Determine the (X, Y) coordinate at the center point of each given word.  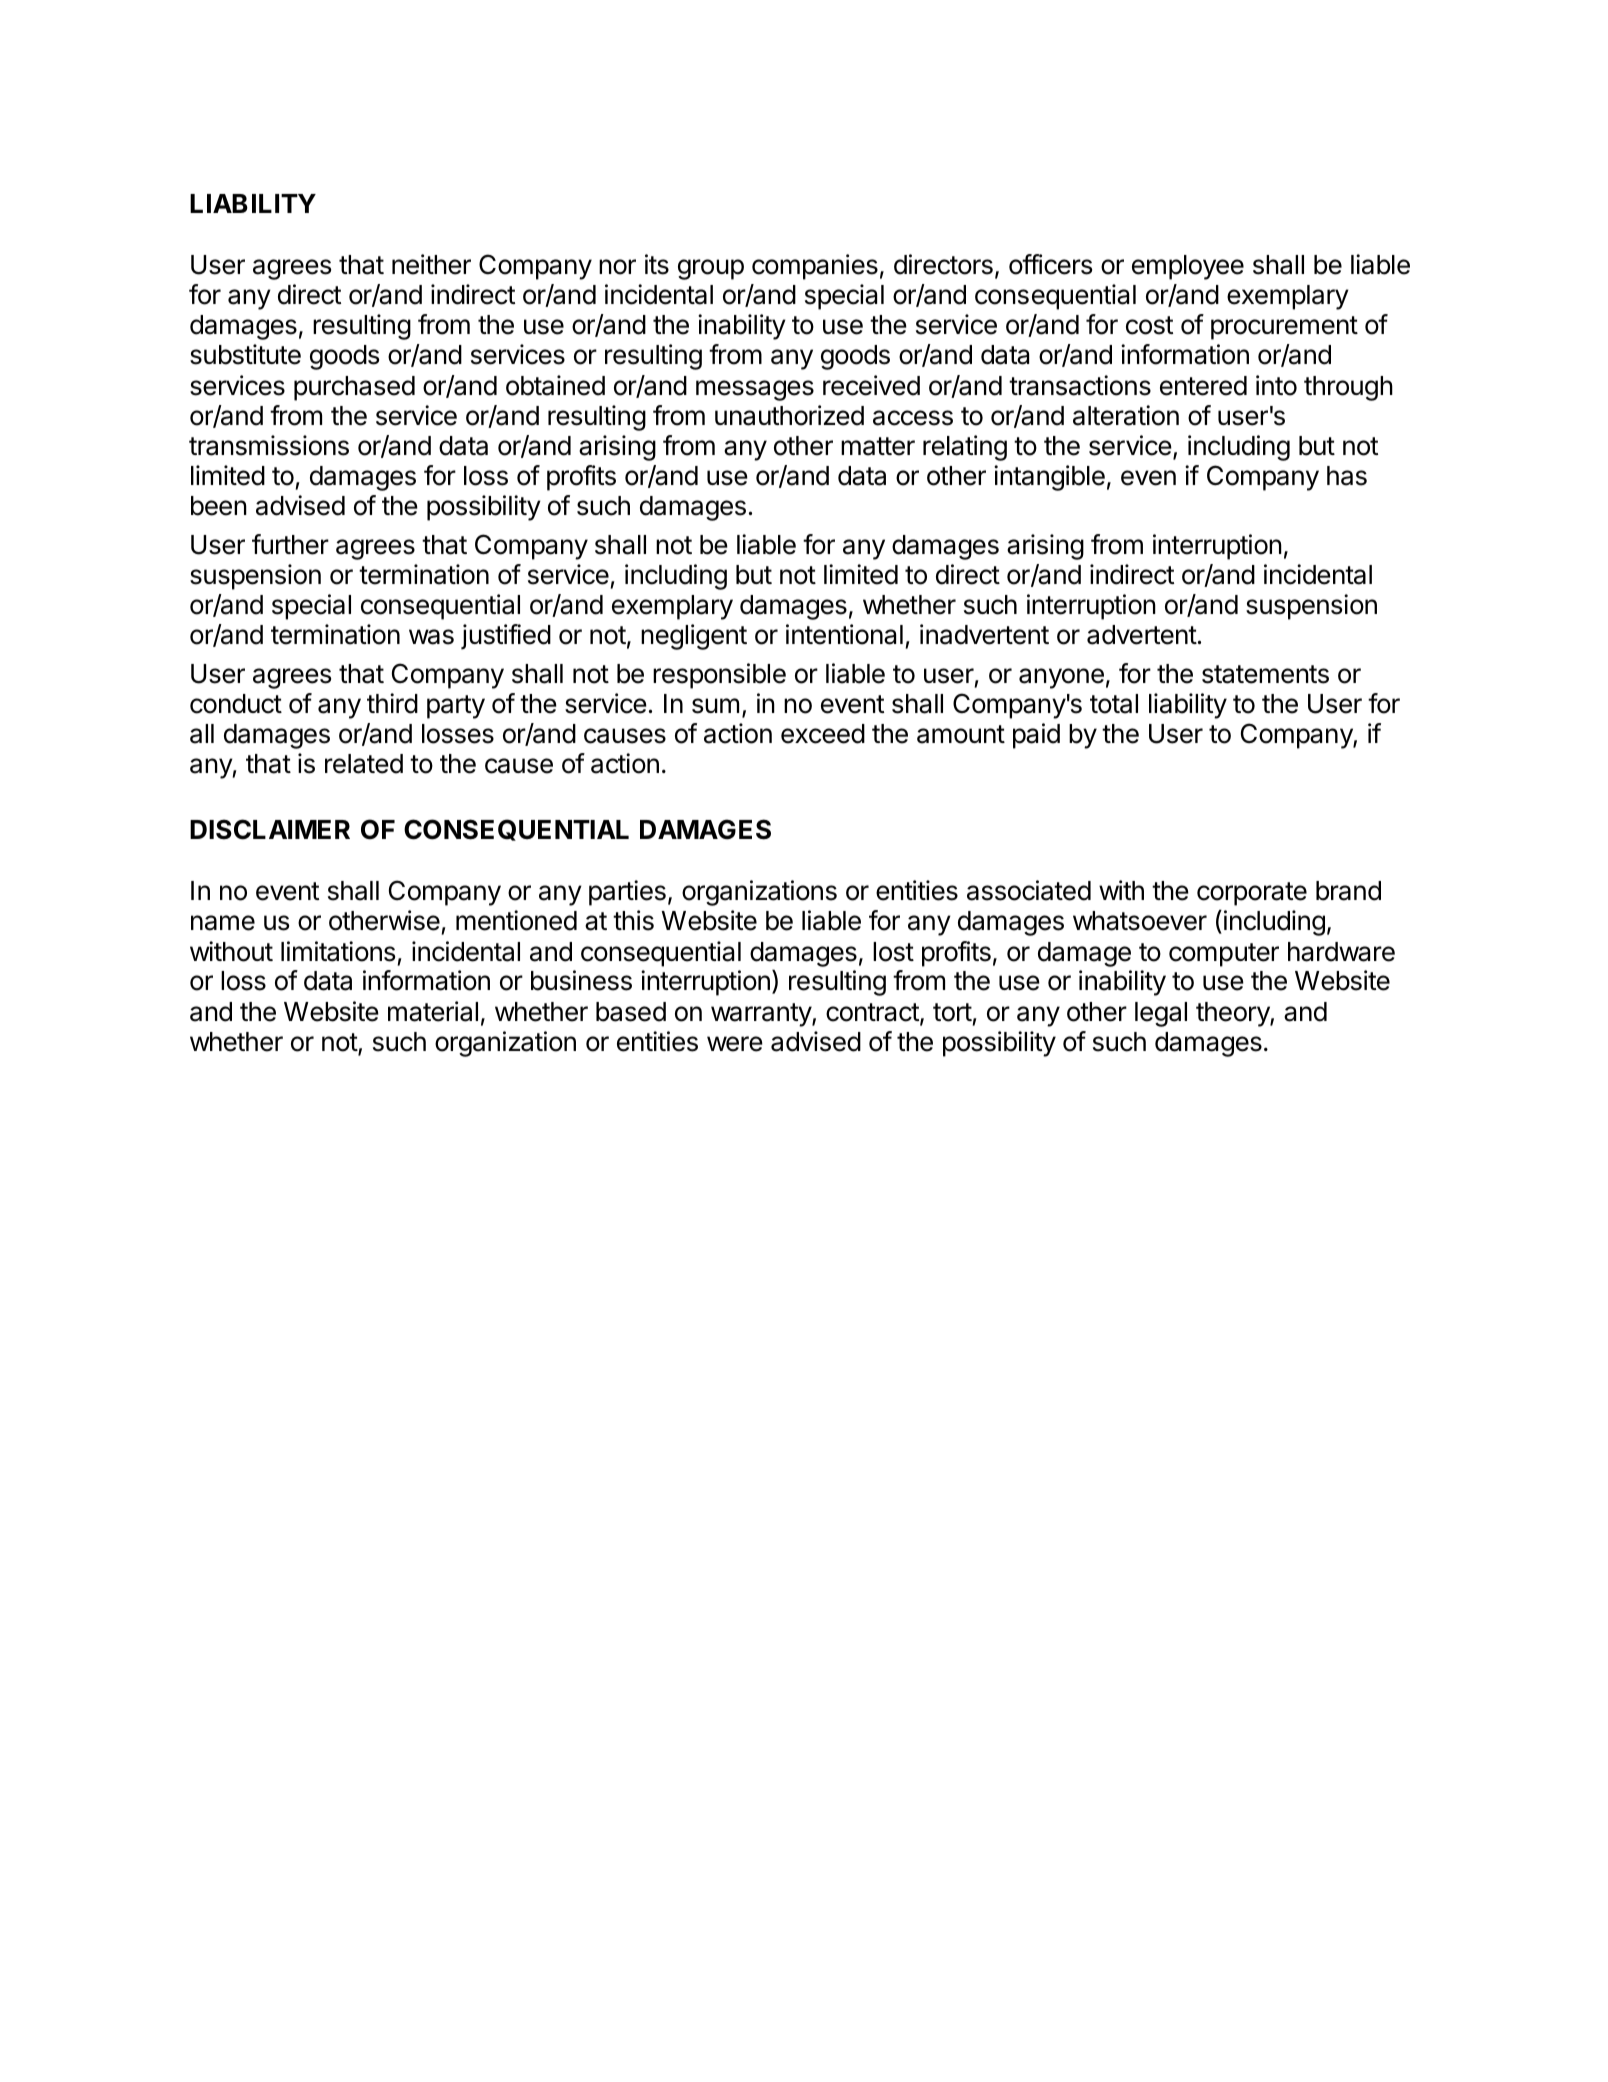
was (431, 637)
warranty (762, 1015)
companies (815, 267)
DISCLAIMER (270, 829)
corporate (1252, 894)
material (433, 1011)
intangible (1049, 478)
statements (1265, 674)
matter (878, 446)
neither (431, 264)
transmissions (269, 445)
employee (1188, 267)
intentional (844, 634)
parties (627, 893)
